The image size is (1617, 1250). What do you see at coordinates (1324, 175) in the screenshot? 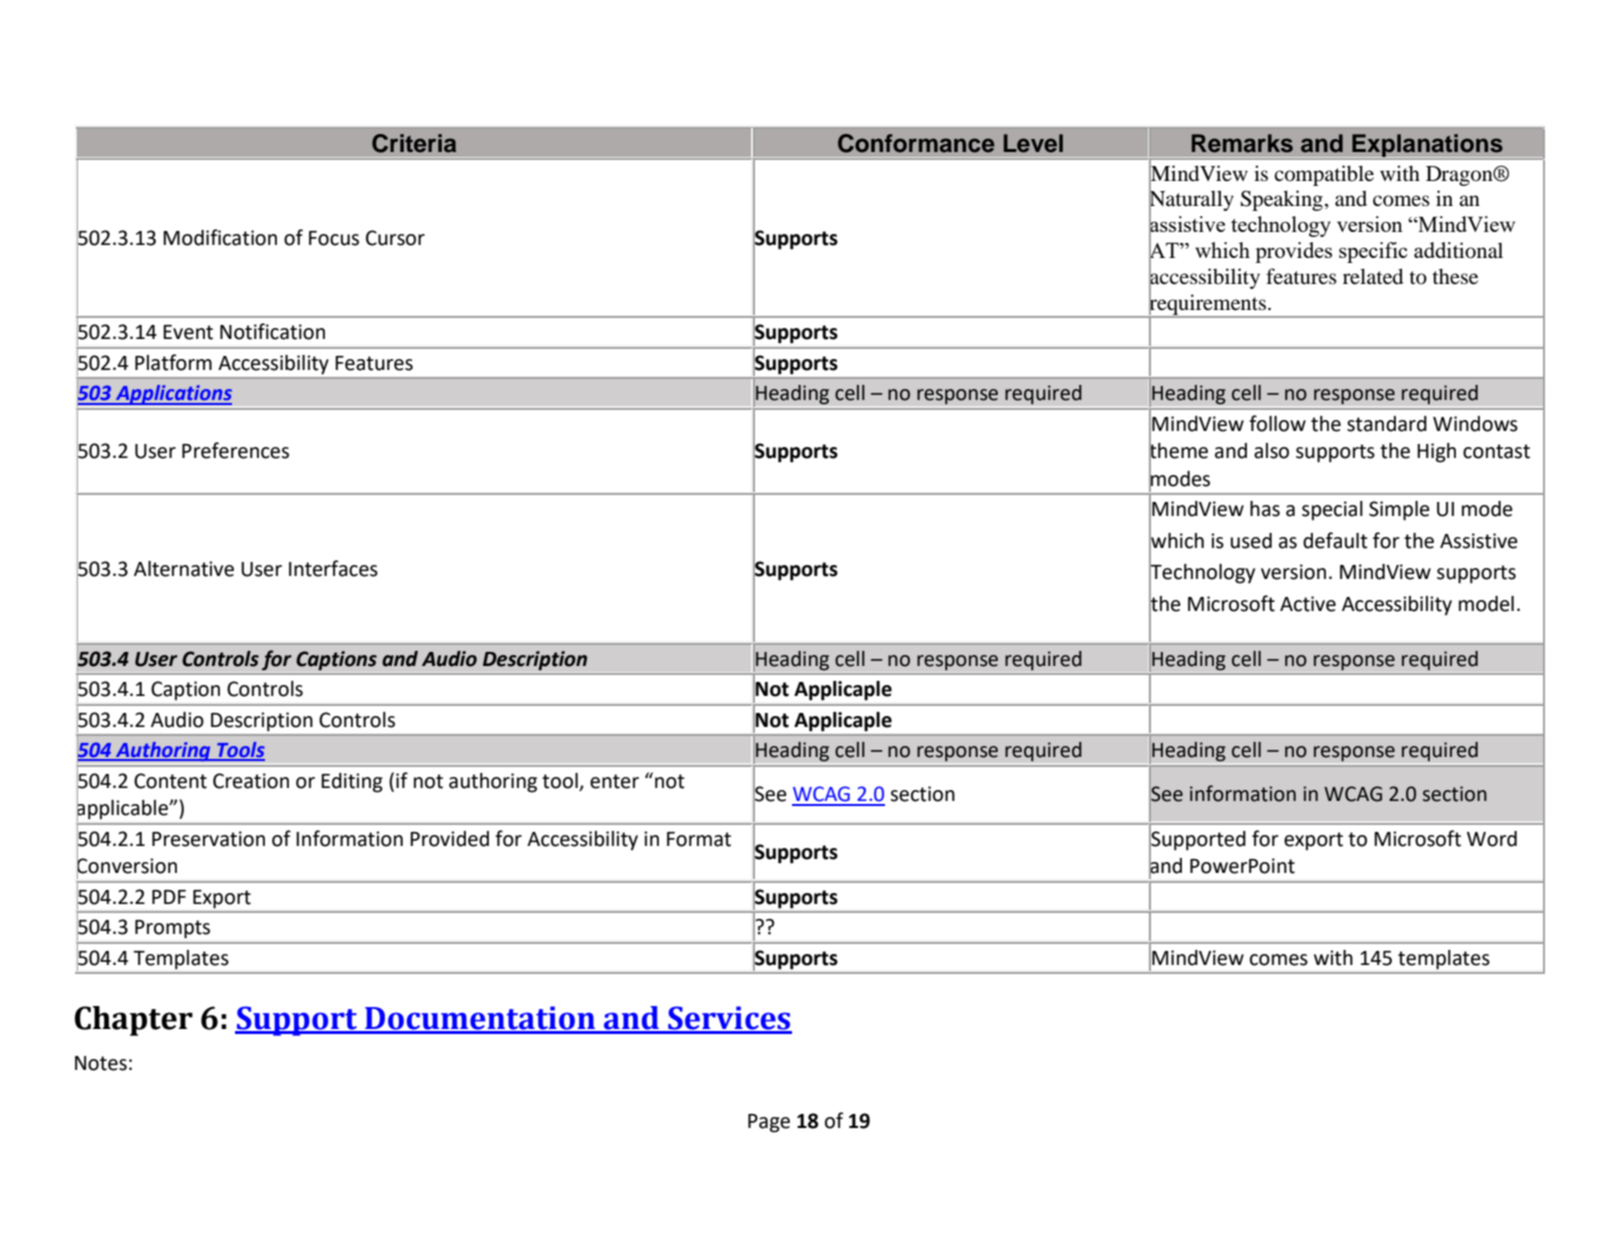
I see `compatible` at bounding box center [1324, 175].
